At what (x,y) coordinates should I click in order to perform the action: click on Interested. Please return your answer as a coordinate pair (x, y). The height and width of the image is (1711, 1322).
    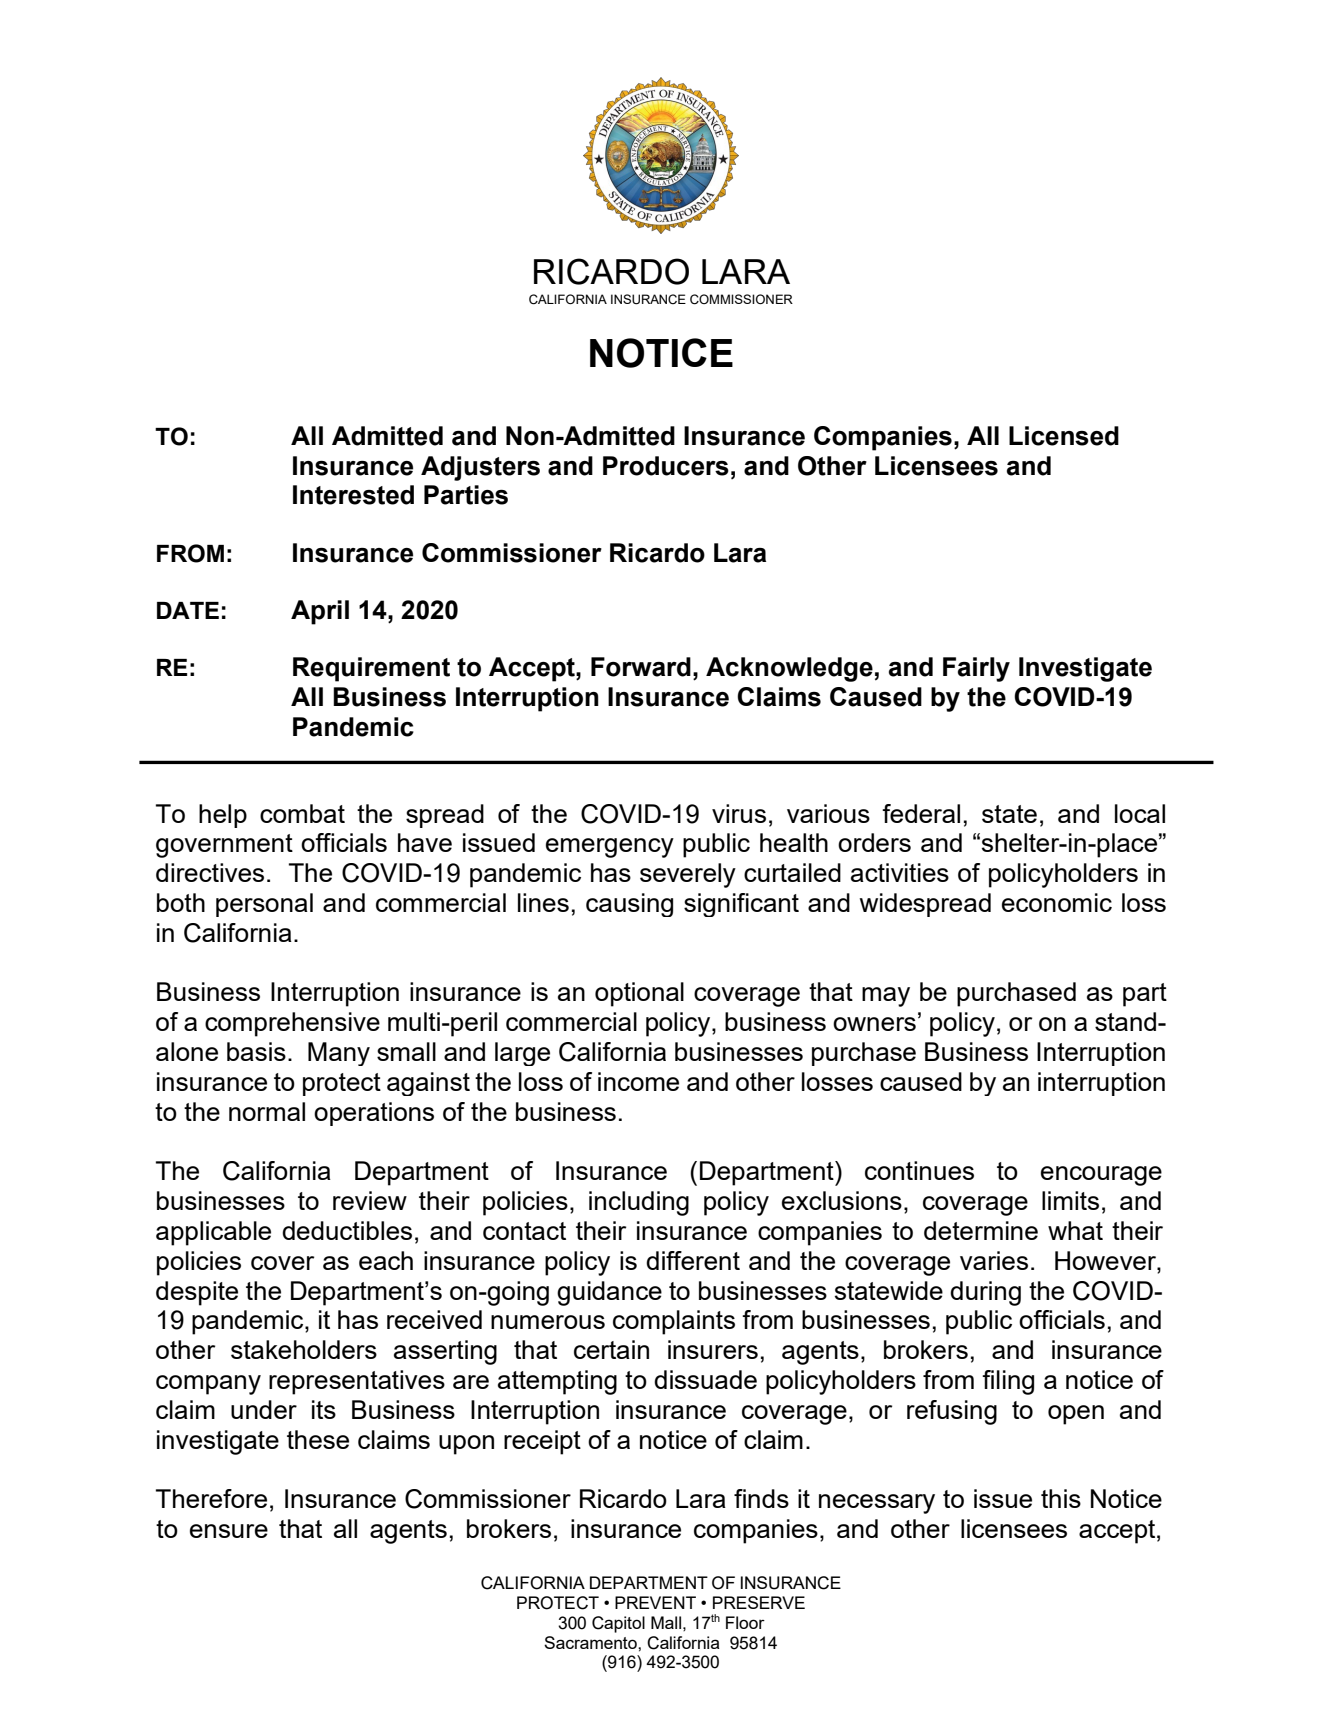
    Looking at the image, I should click on (353, 495).
